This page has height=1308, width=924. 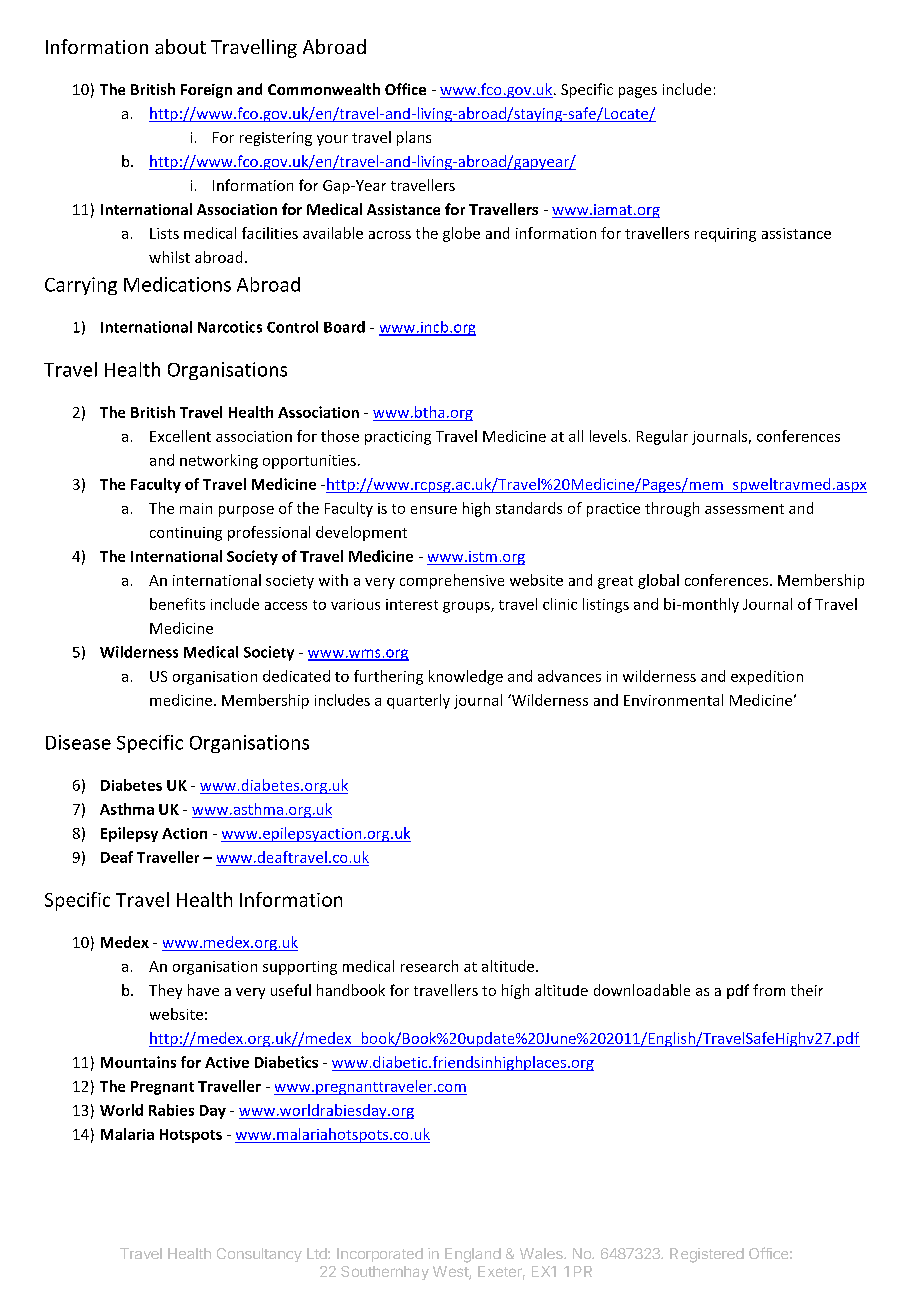 What do you see at coordinates (466, 677) in the page?
I see `knowledge` at bounding box center [466, 677].
